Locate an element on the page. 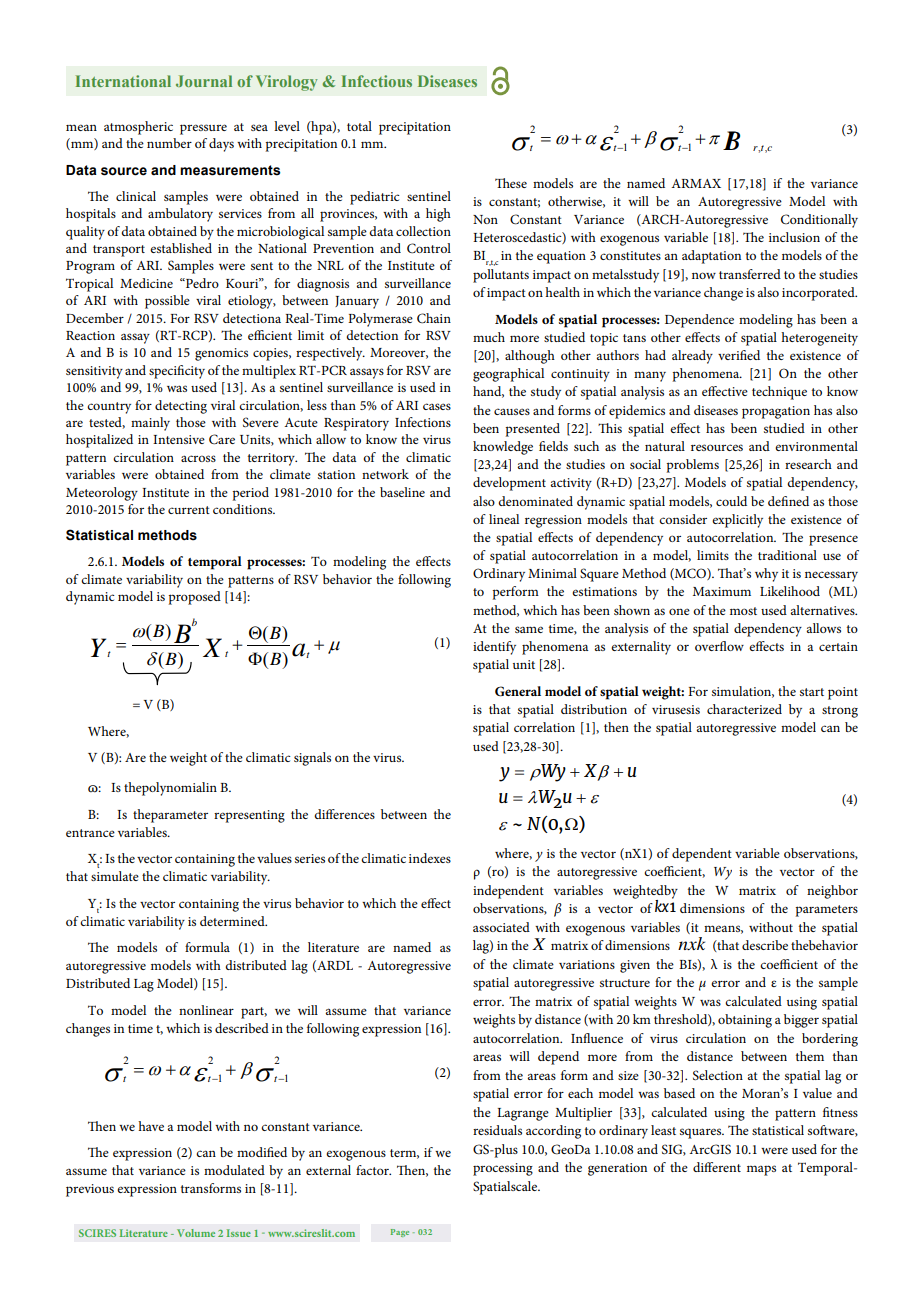 The image size is (924, 1308). Volume is located at coordinates (196, 1233).
